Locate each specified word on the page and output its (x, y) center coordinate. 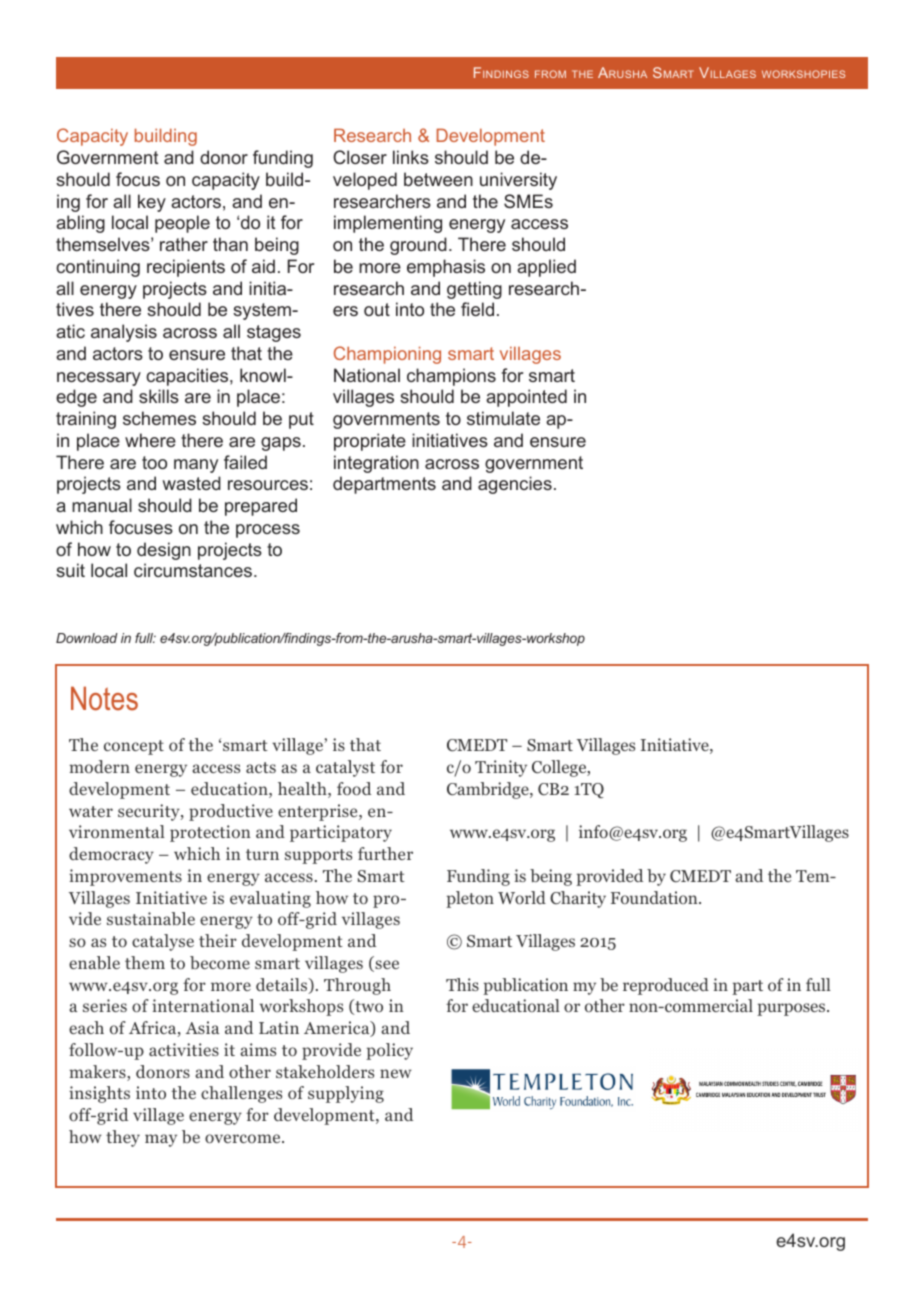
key (152, 203)
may (161, 1140)
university (518, 181)
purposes (792, 1009)
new (396, 1073)
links (411, 157)
